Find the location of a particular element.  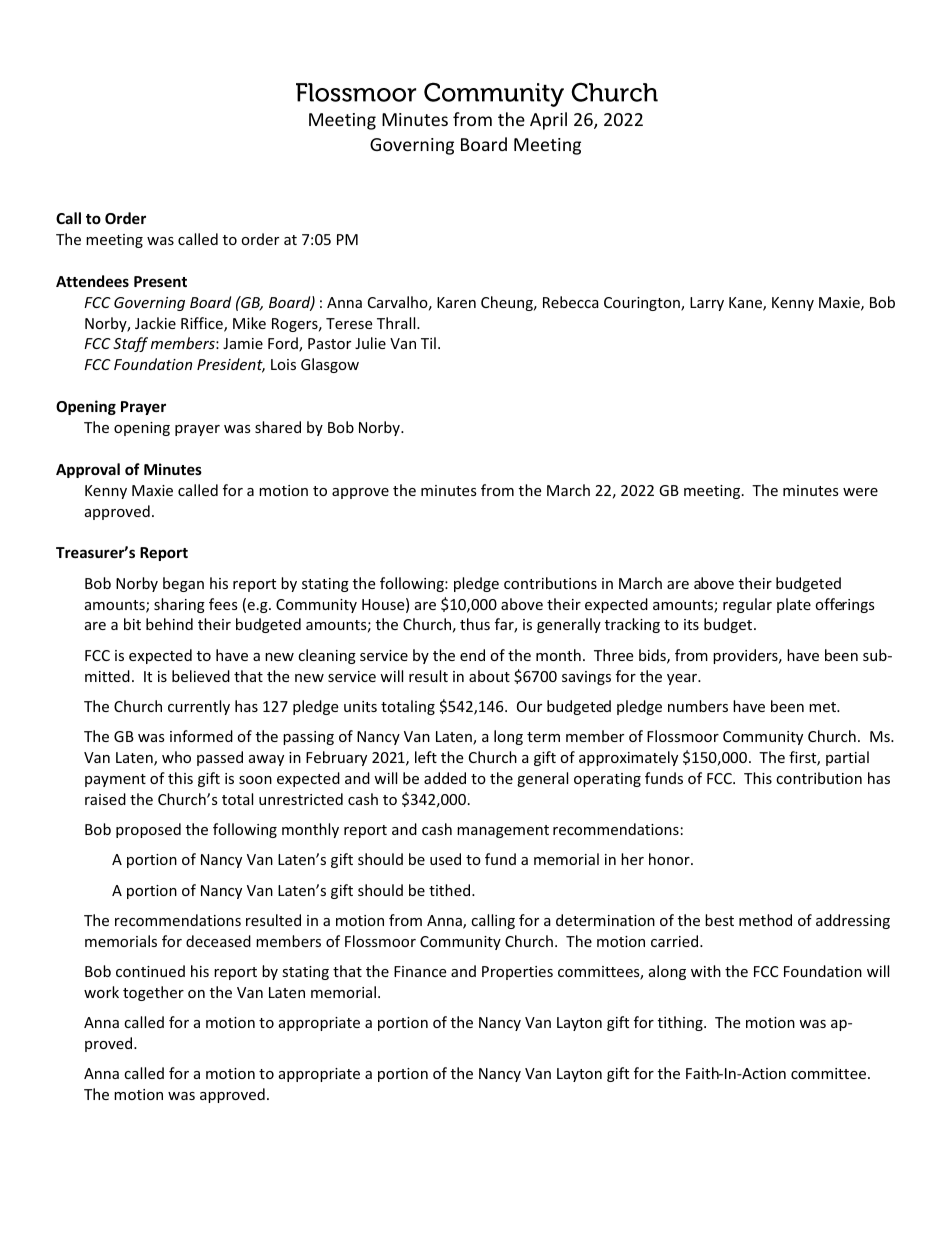

Karen is located at coordinates (456, 302).
